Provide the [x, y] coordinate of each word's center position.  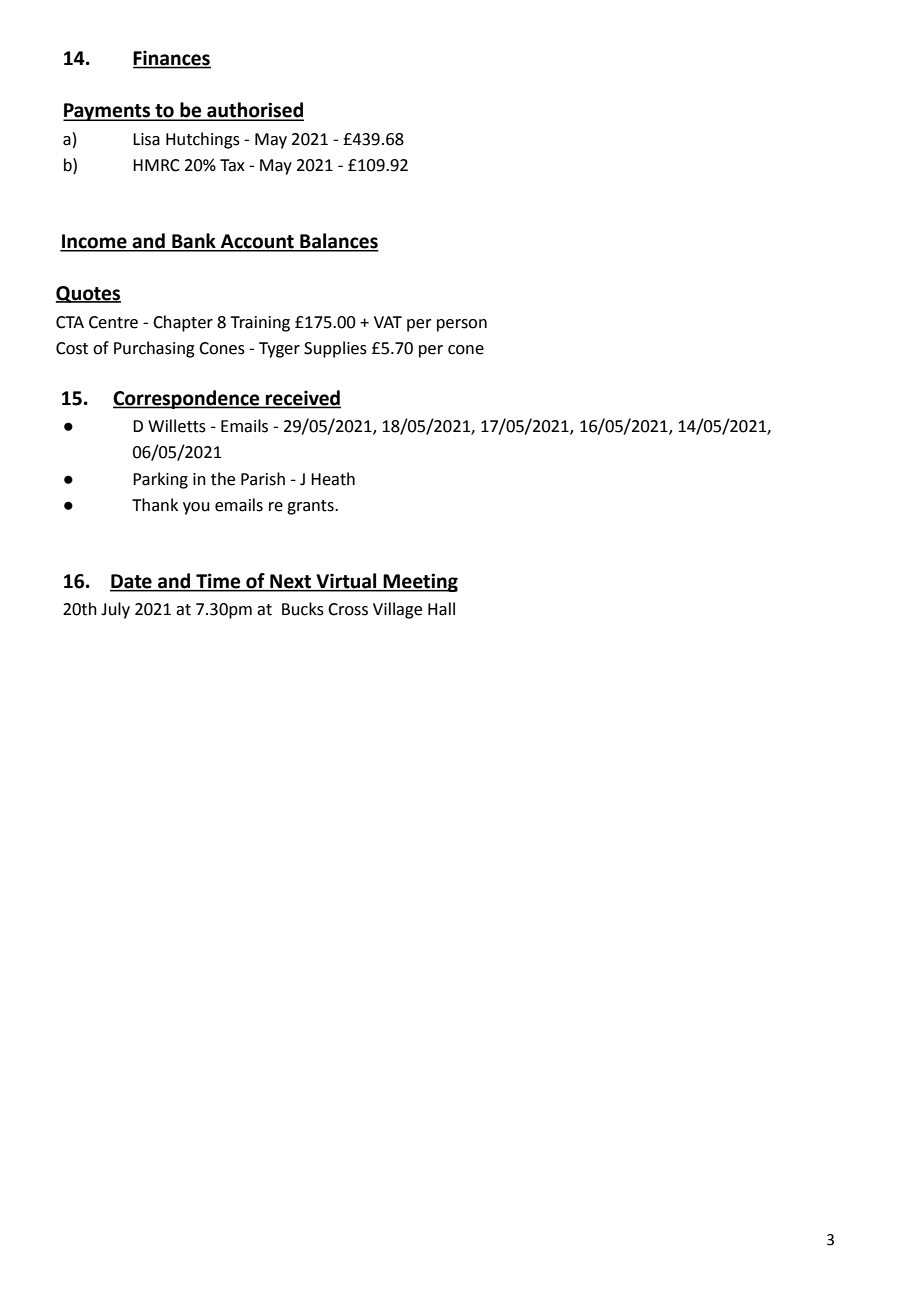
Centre [113, 322]
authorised [254, 111]
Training [260, 324]
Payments [107, 112]
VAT [388, 322]
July [115, 610]
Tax [232, 165]
